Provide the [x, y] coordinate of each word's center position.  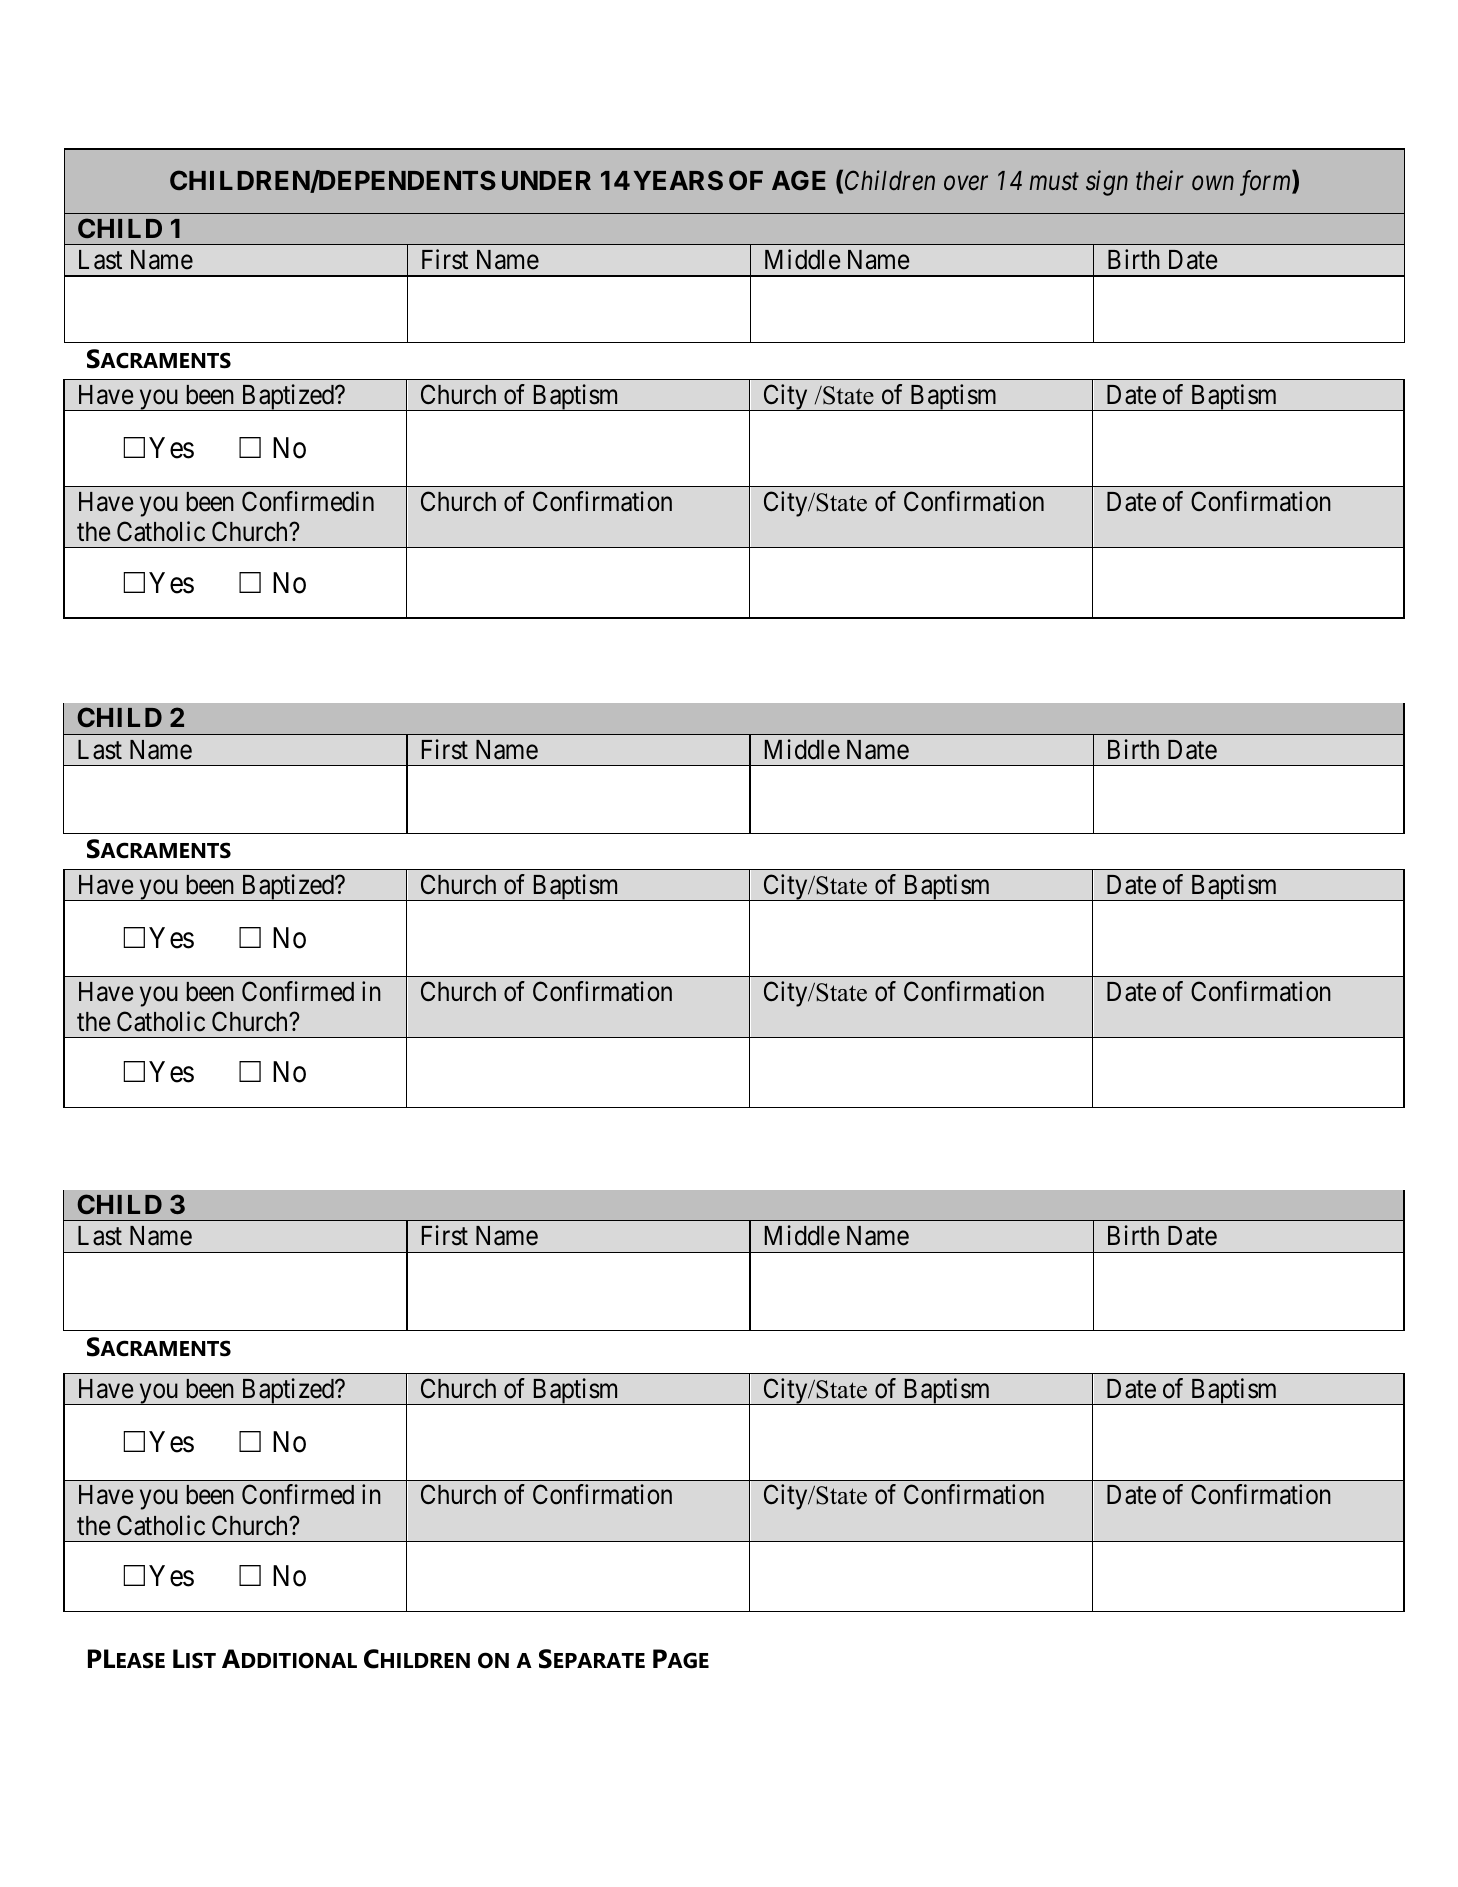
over [966, 183]
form [1266, 183]
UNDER [546, 180]
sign [1107, 183]
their [1160, 180]
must [1054, 182]
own [1213, 183]
